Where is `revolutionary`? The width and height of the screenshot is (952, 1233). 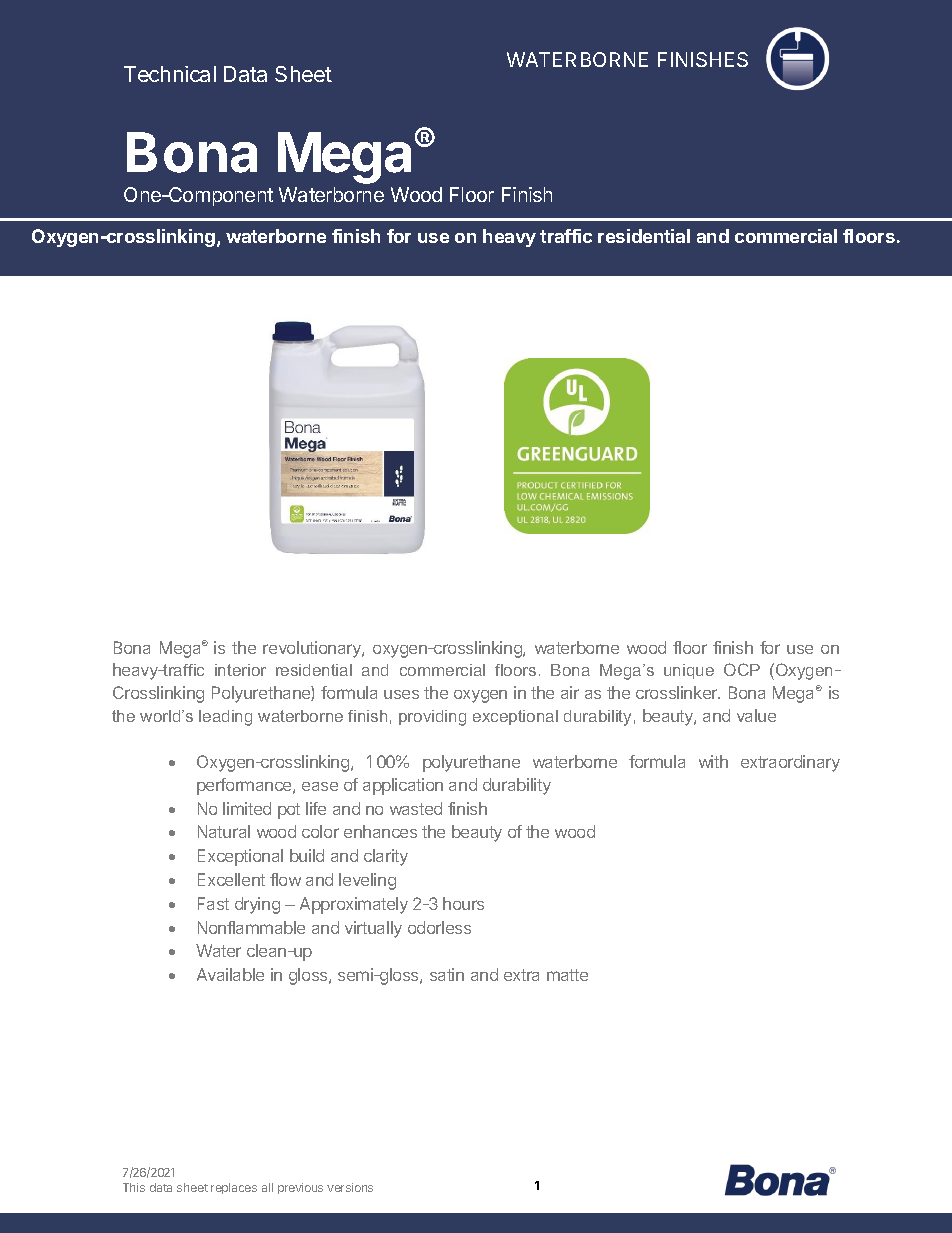
revolutionary is located at coordinates (313, 649).
